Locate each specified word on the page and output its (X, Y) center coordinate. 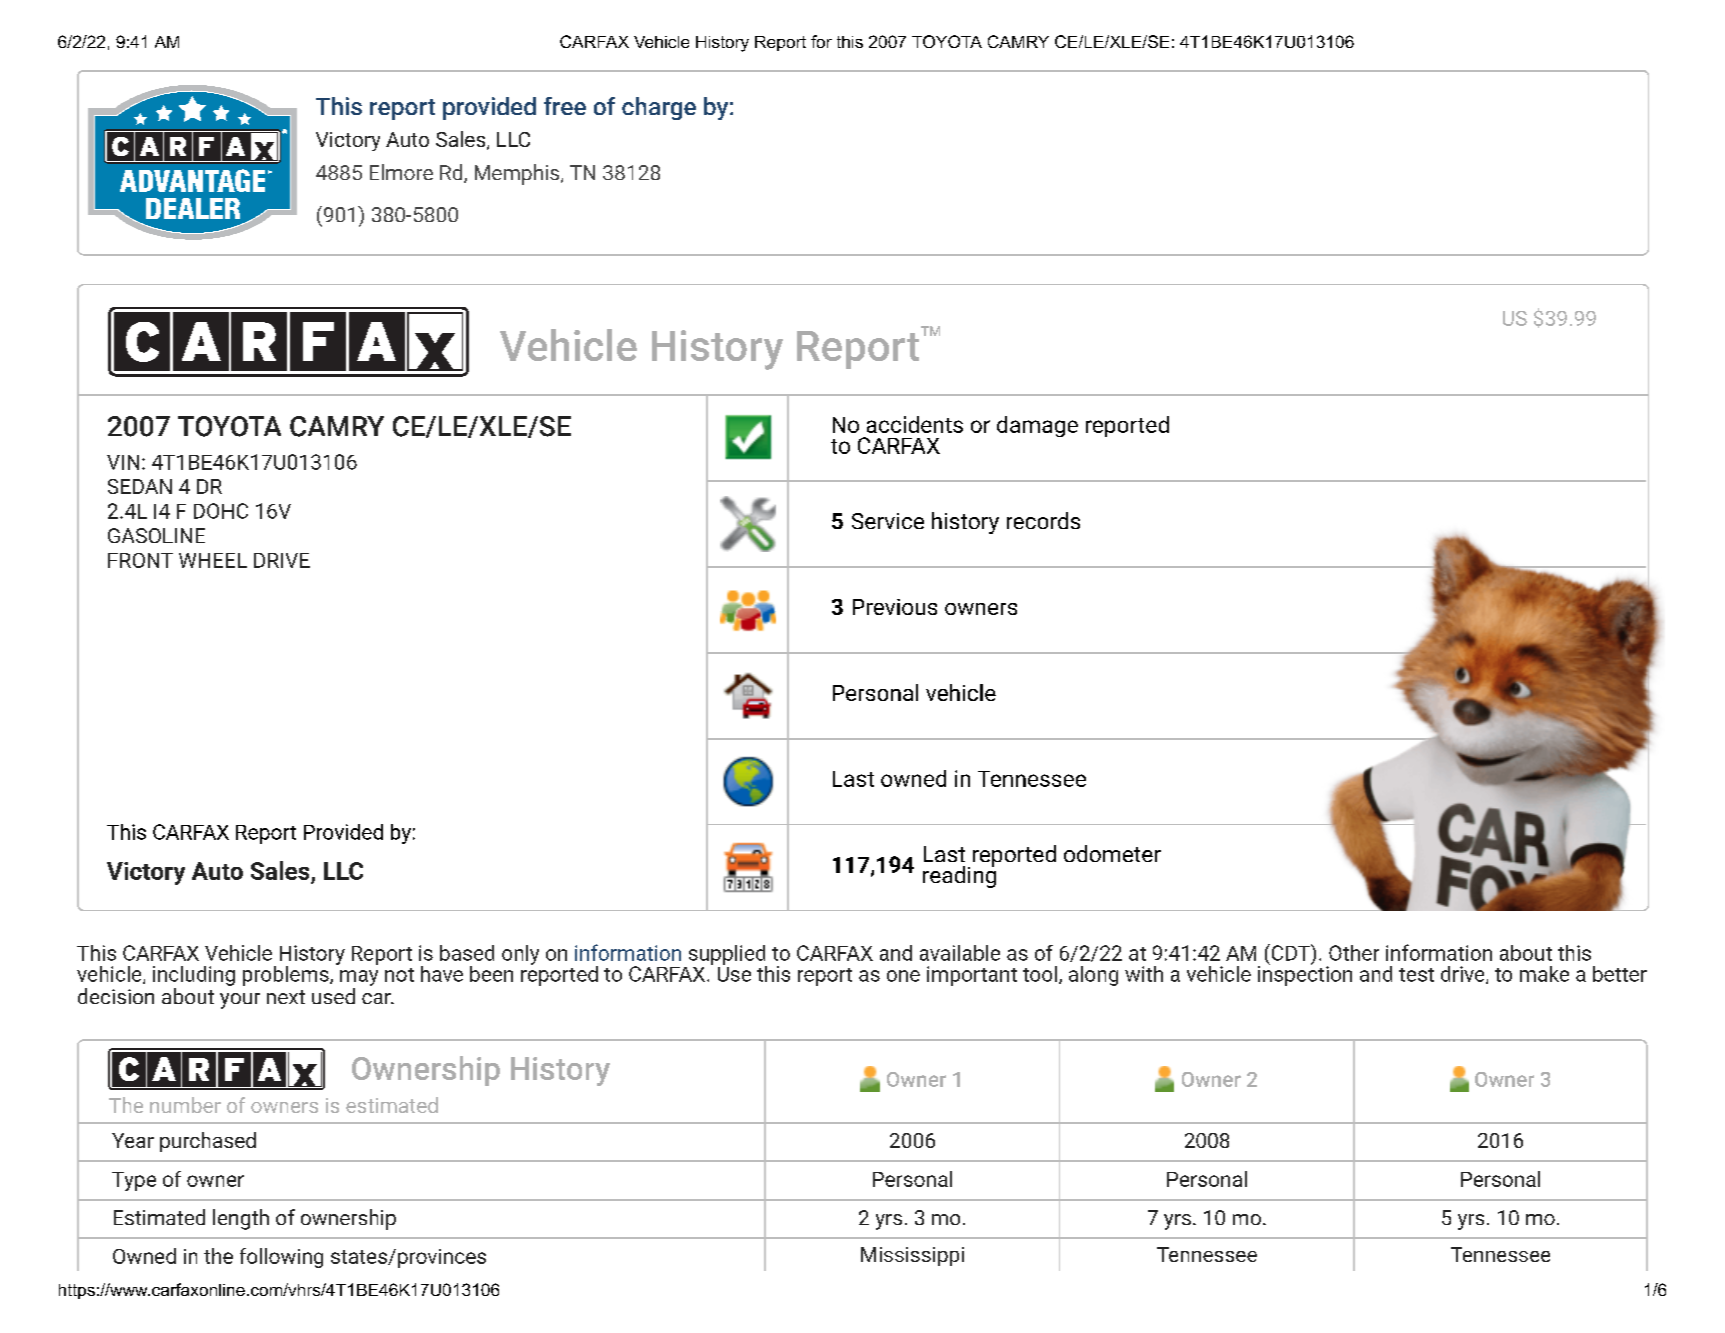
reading (959, 875)
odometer (1112, 853)
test (1416, 975)
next (286, 997)
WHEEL (213, 560)
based (467, 953)
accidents (915, 424)
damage (1037, 426)
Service (888, 521)
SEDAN (140, 486)
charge (659, 108)
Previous (895, 607)
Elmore (401, 172)
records (1043, 520)
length (241, 1219)
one (903, 976)
